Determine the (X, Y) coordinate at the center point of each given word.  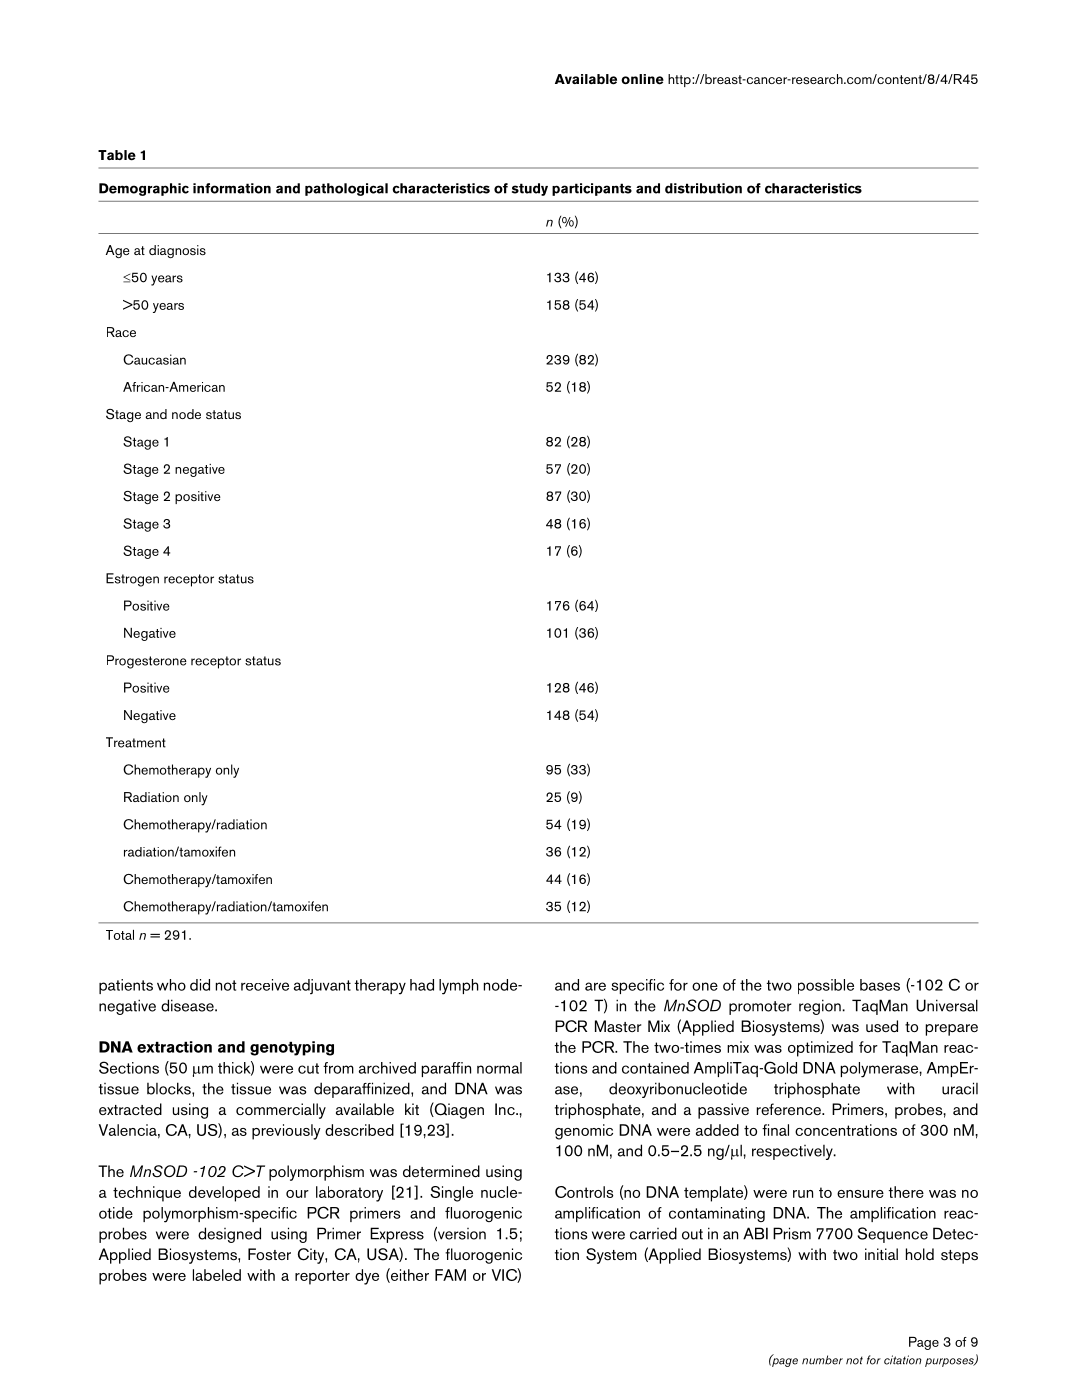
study (530, 189)
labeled (217, 1275)
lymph (459, 987)
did (200, 985)
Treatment (136, 742)
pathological (346, 189)
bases (880, 985)
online (642, 79)
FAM (450, 1275)
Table (117, 155)
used (882, 1026)
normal (499, 1068)
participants (592, 189)
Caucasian (154, 359)
